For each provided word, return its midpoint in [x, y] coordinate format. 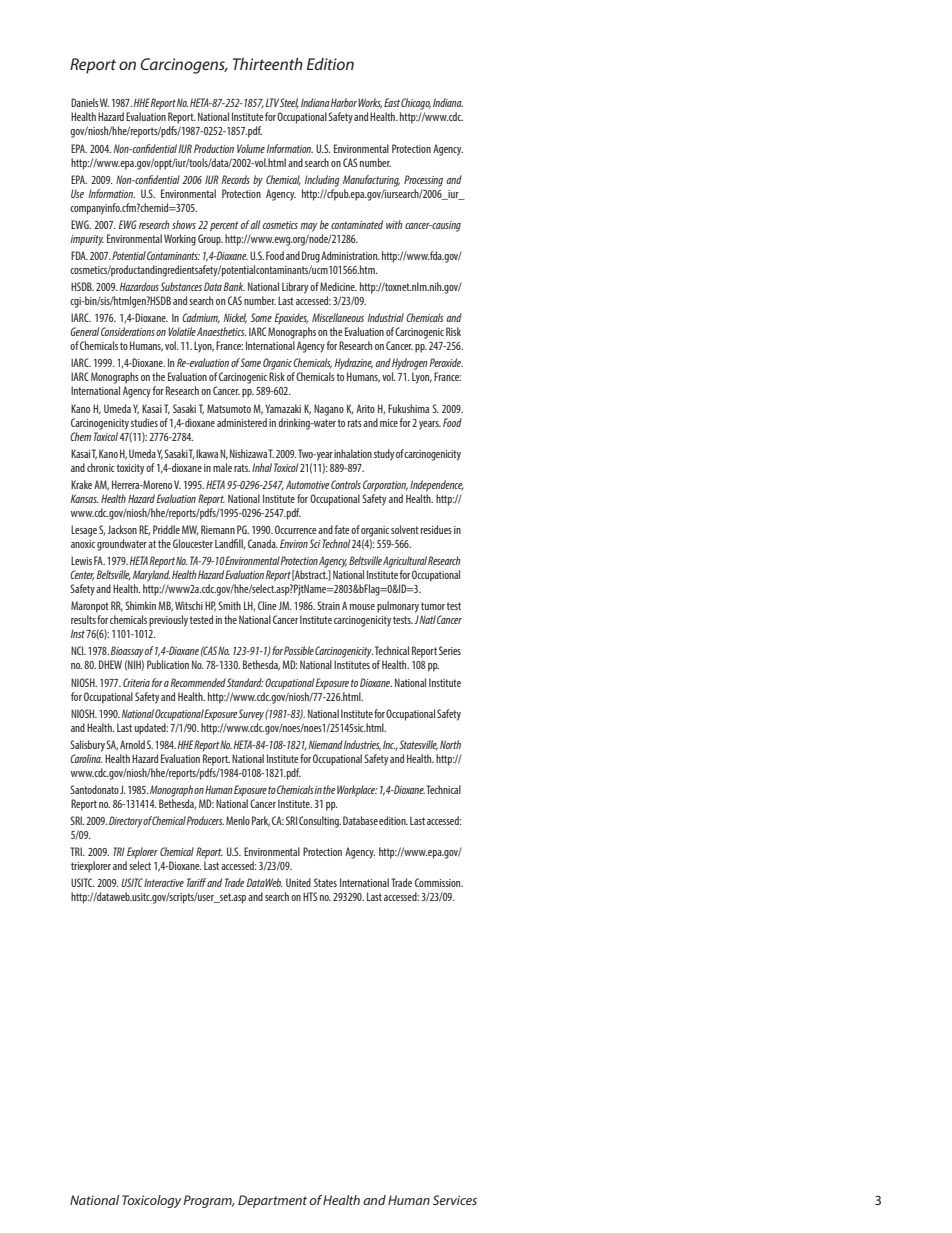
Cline [267, 605]
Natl [428, 619]
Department [272, 1201]
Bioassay [127, 652]
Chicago [416, 104]
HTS [310, 896]
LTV [272, 102]
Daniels [85, 102]
